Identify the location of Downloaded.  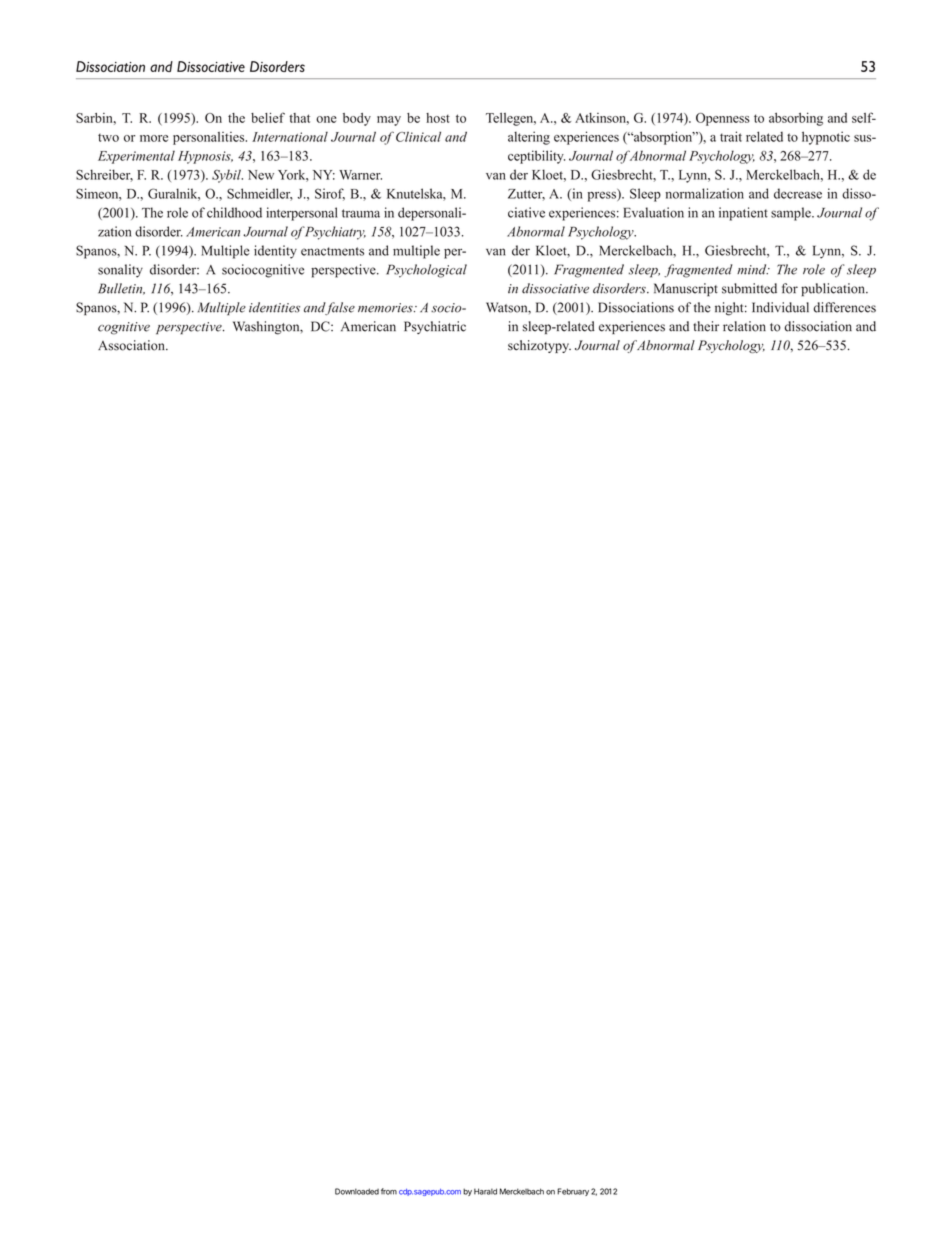
(357, 1191).
